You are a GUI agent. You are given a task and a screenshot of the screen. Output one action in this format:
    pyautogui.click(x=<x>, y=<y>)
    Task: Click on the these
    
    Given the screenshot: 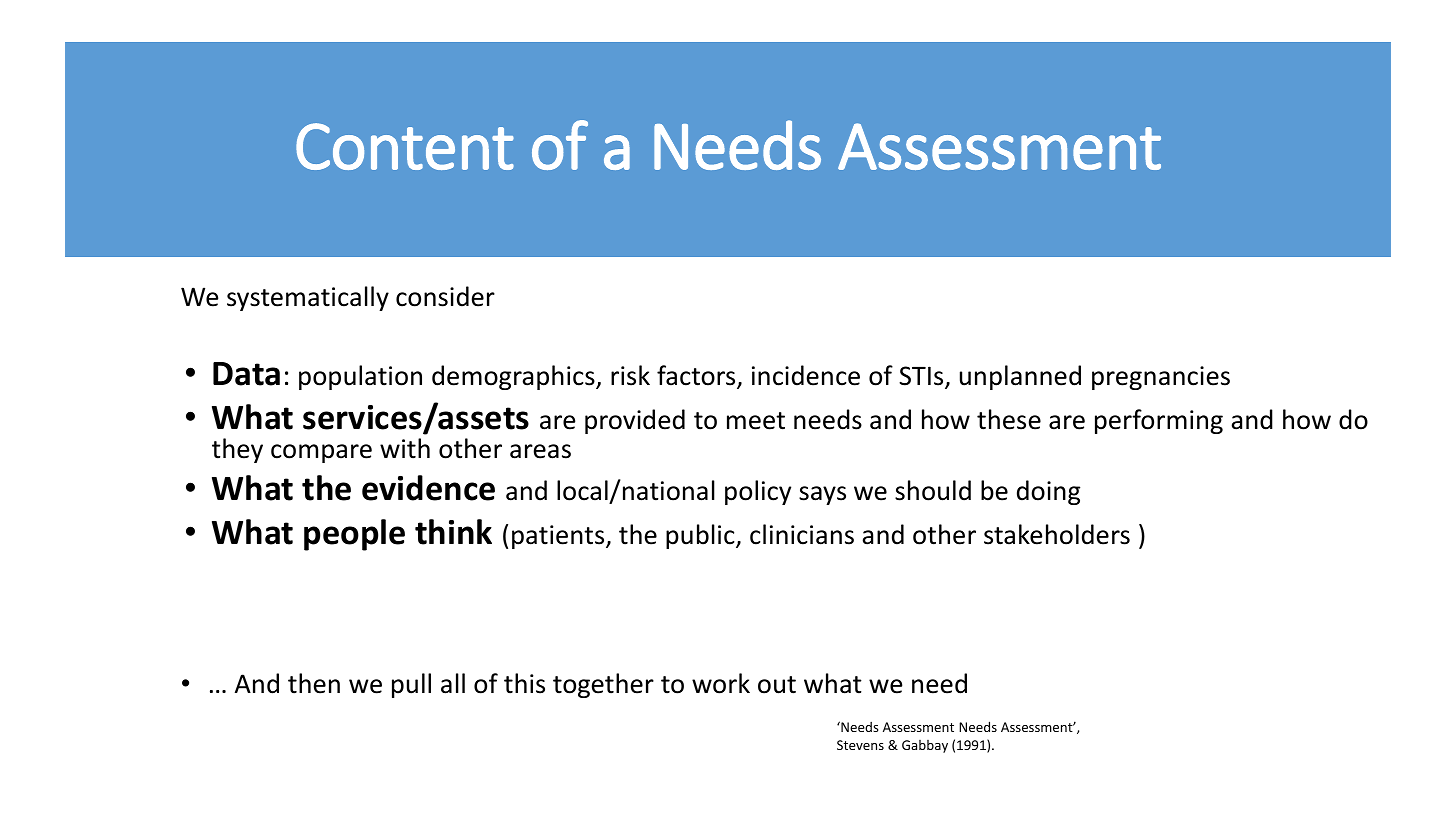 What is the action you would take?
    pyautogui.click(x=1009, y=419)
